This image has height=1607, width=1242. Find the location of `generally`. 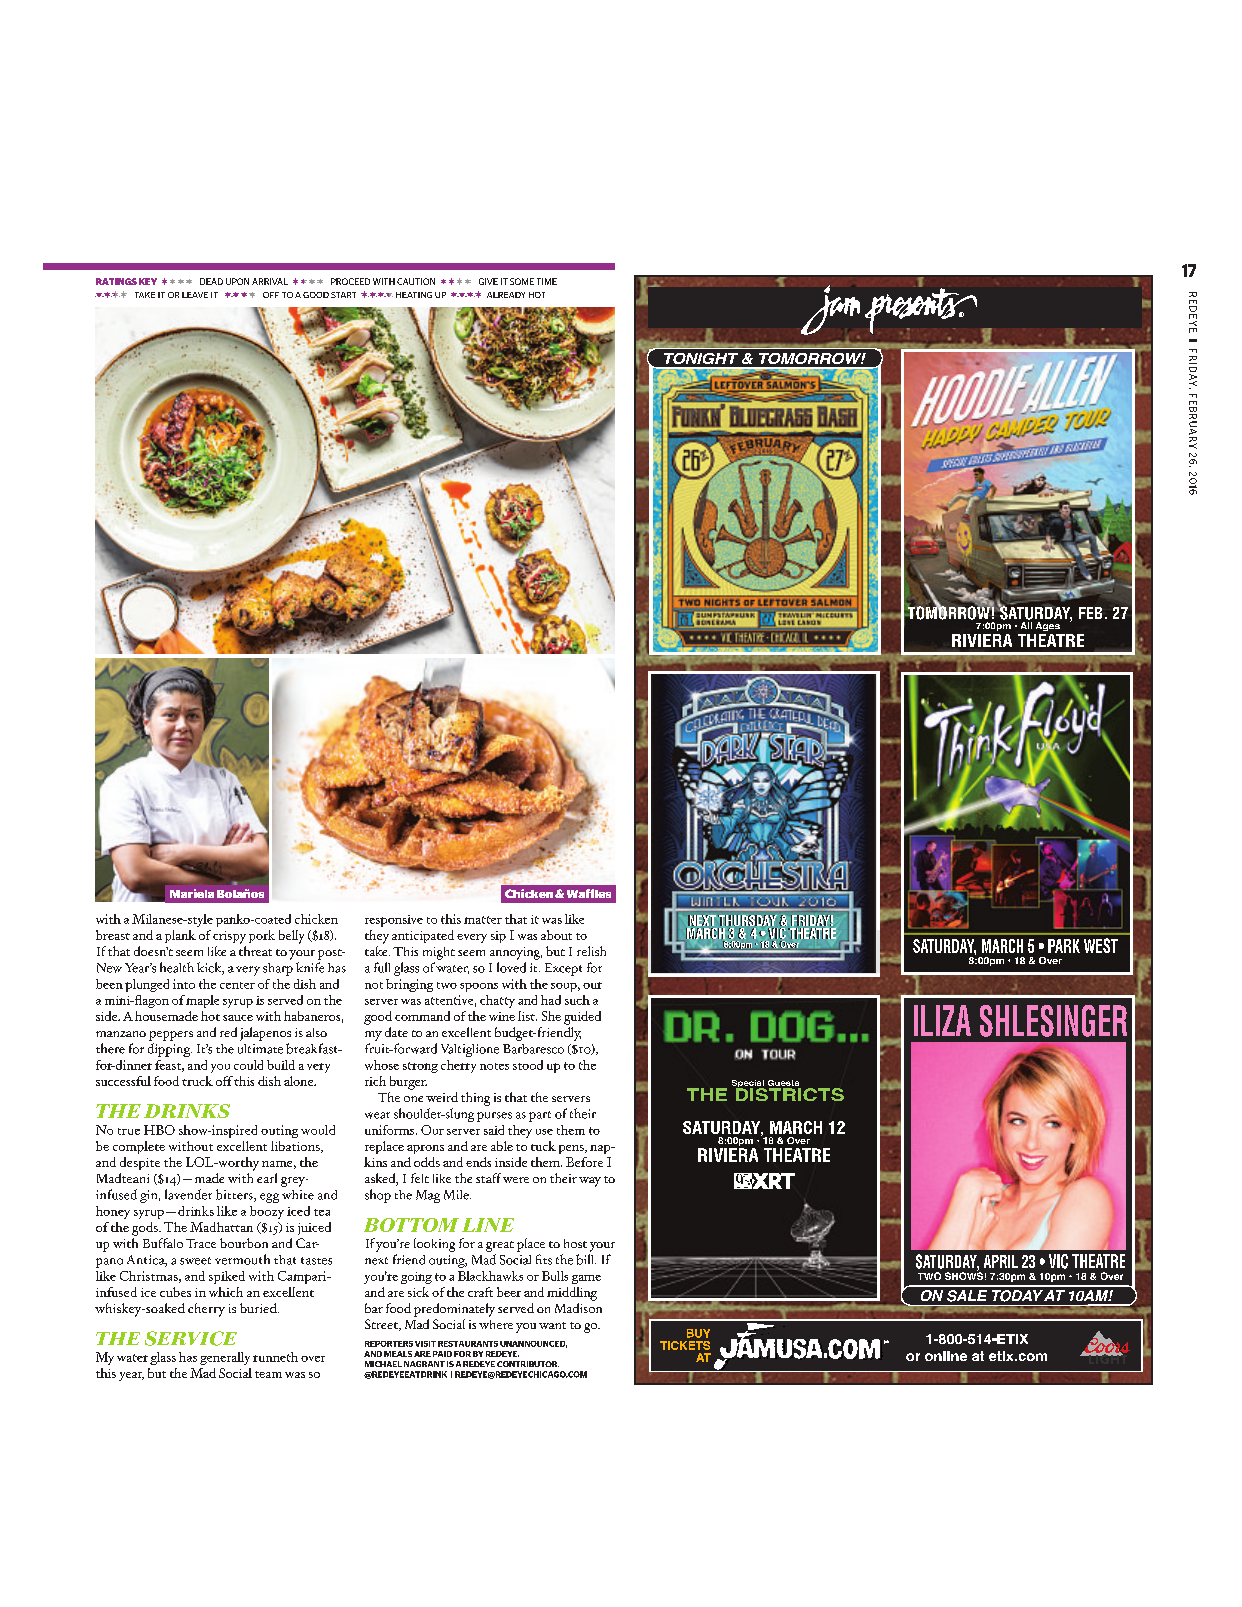

generally is located at coordinates (225, 1358).
